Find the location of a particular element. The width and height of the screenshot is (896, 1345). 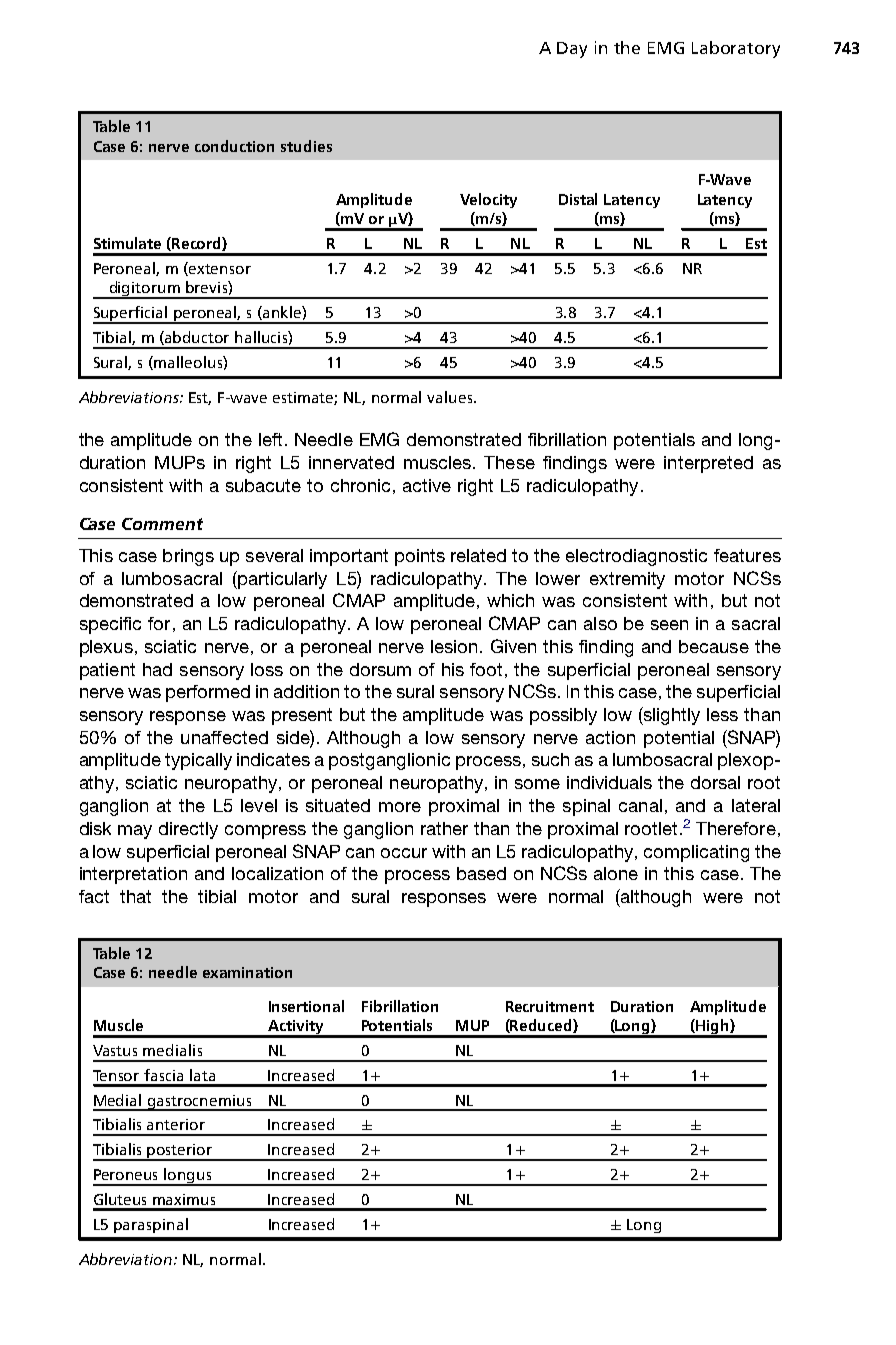

Laboratory is located at coordinates (736, 49).
